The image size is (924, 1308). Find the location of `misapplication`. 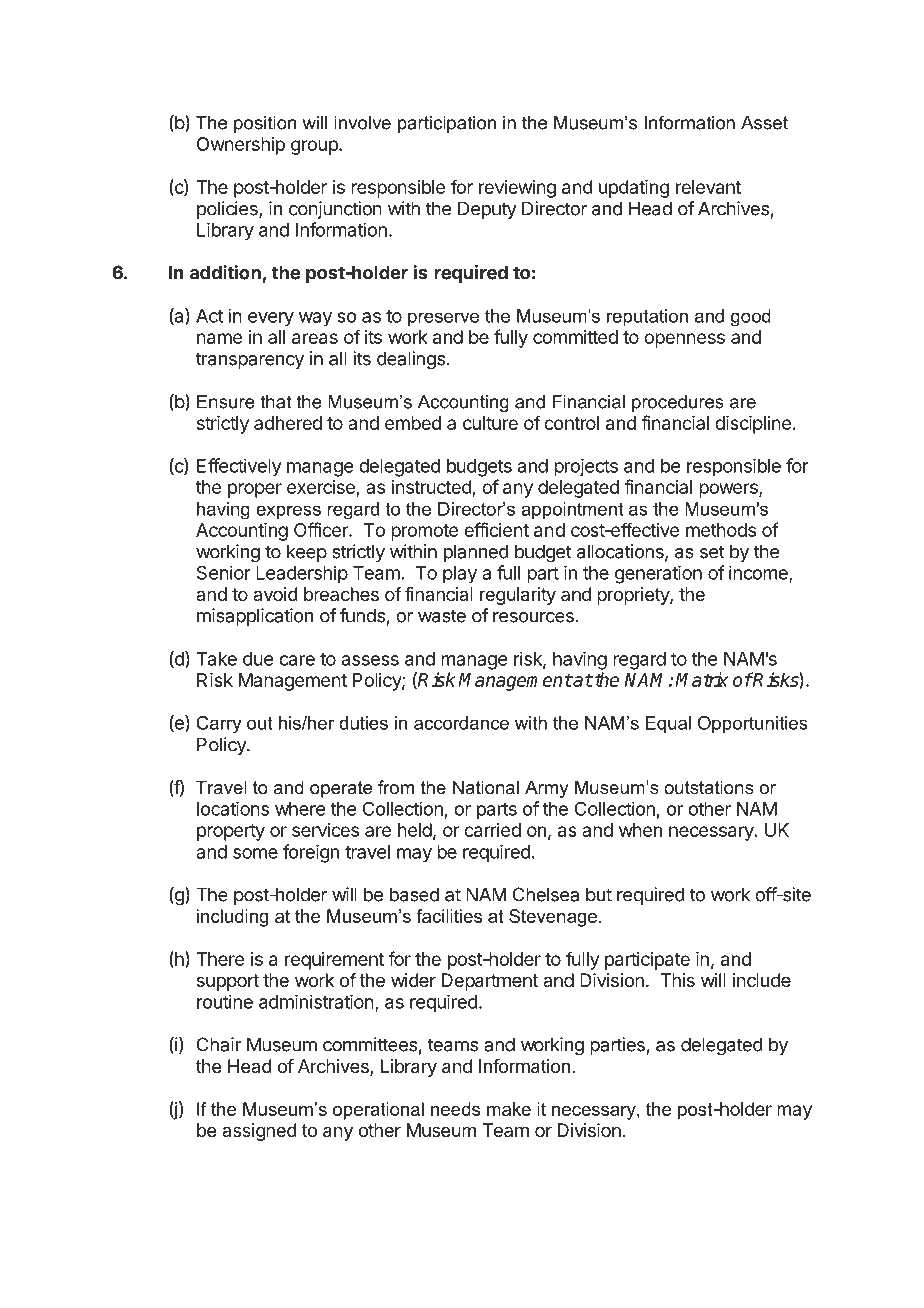

misapplication is located at coordinates (255, 617).
